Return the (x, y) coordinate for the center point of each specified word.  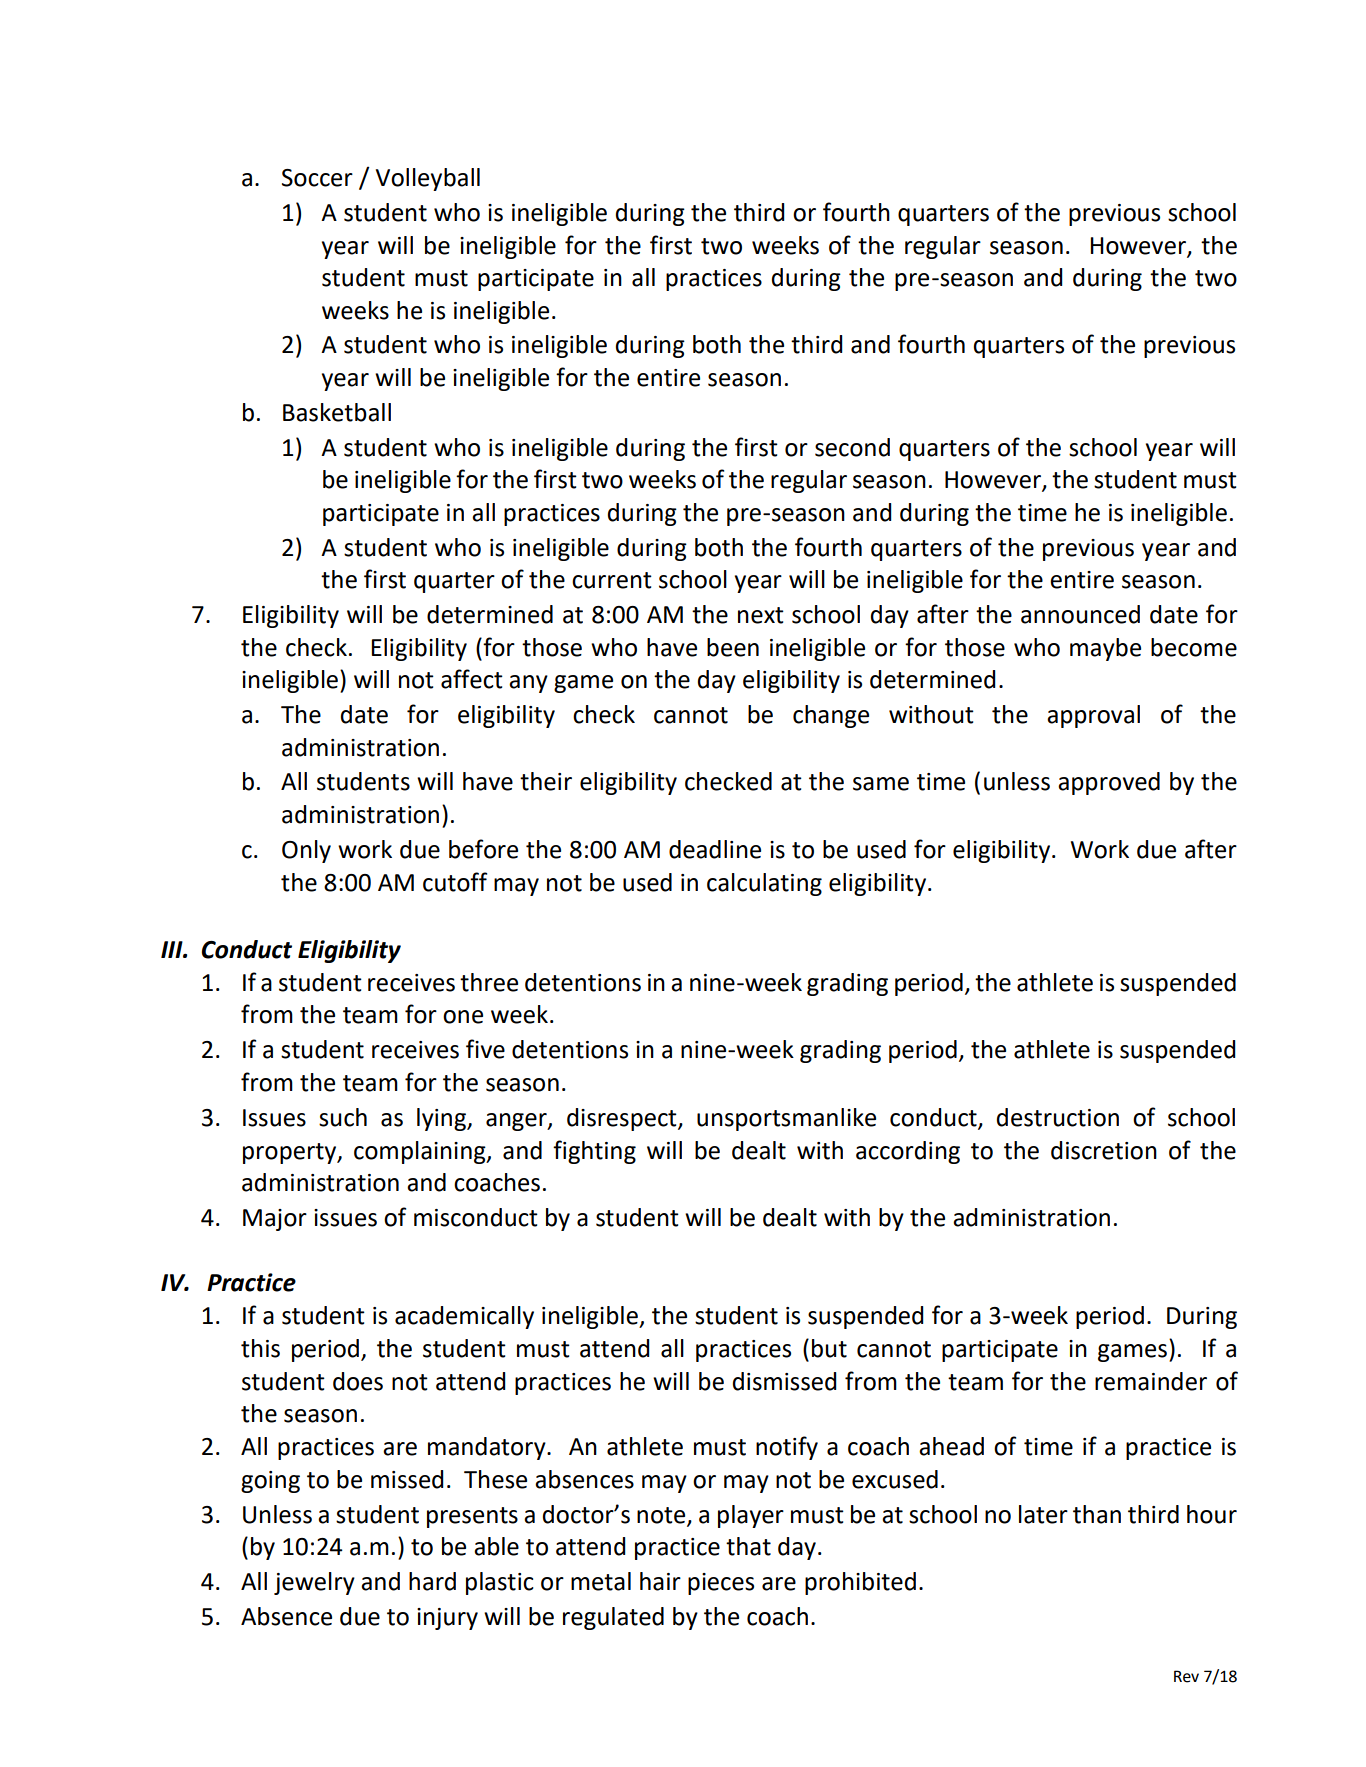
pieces (721, 1584)
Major (275, 1220)
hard (432, 1581)
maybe (1105, 649)
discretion (1104, 1150)
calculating (764, 884)
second (852, 447)
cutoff (455, 882)
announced (1080, 614)
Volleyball (428, 179)
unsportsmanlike (786, 1119)
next (761, 615)
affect (472, 679)
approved (1109, 783)
